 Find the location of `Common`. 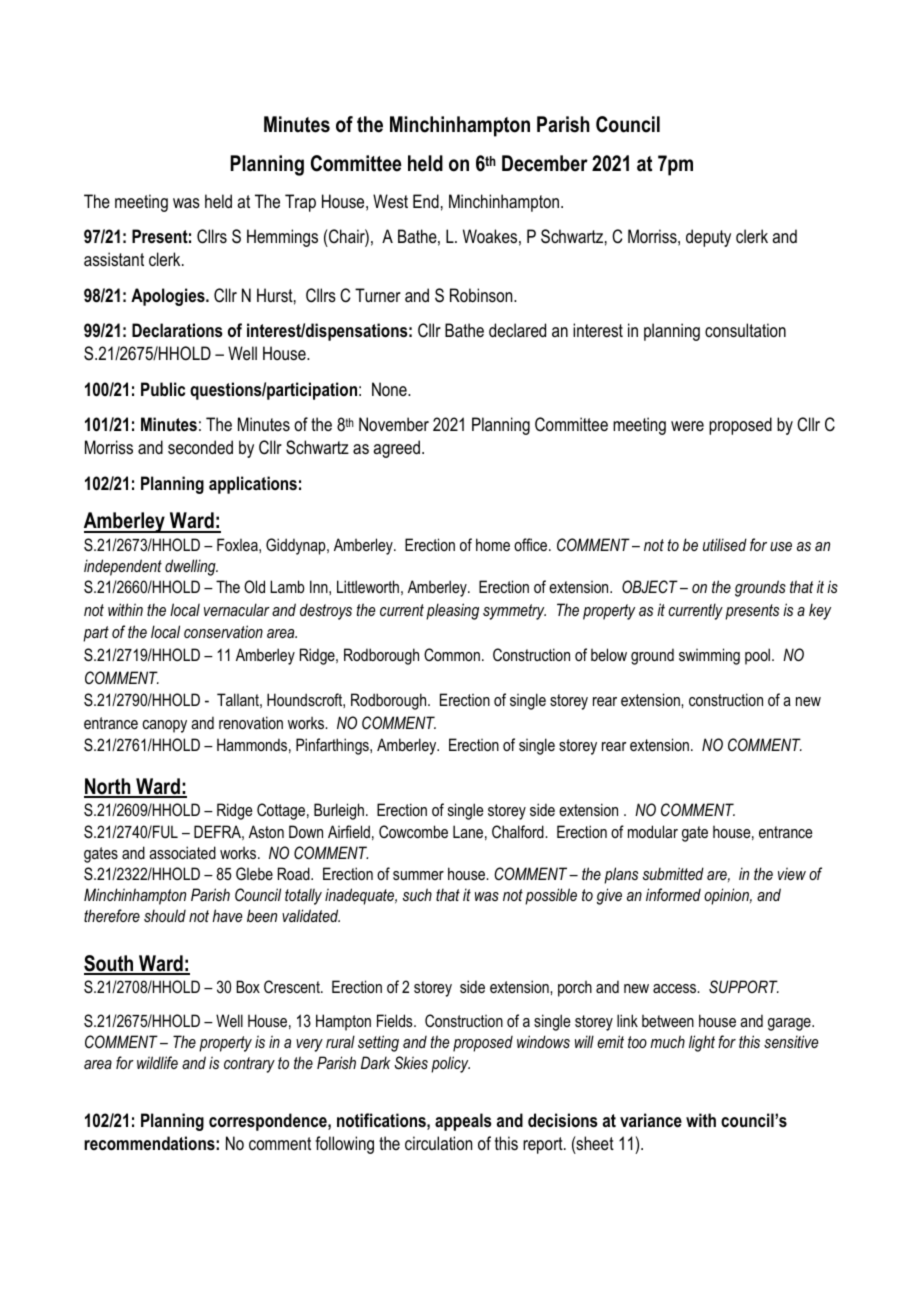

Common is located at coordinates (452, 654).
